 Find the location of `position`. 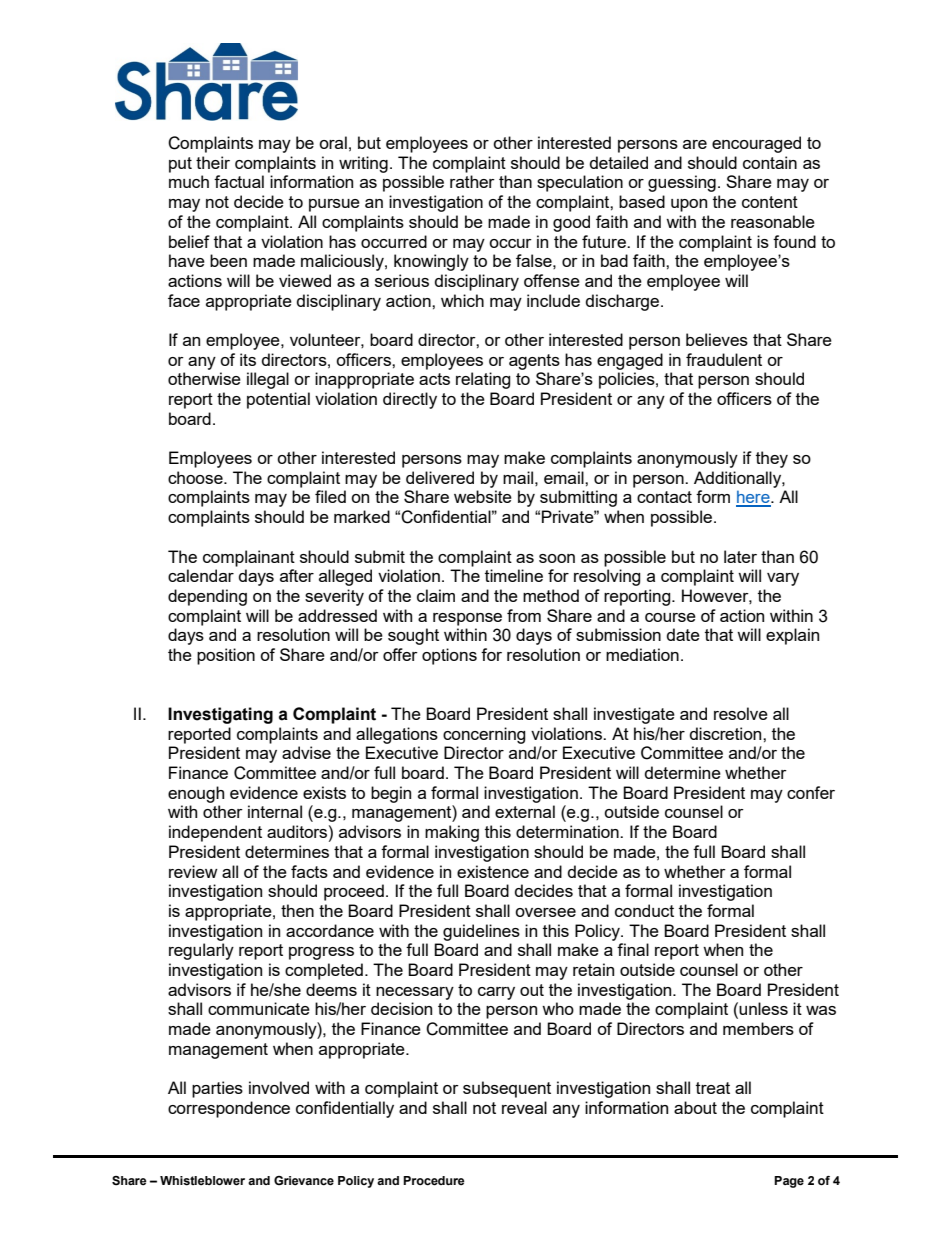

position is located at coordinates (226, 656).
